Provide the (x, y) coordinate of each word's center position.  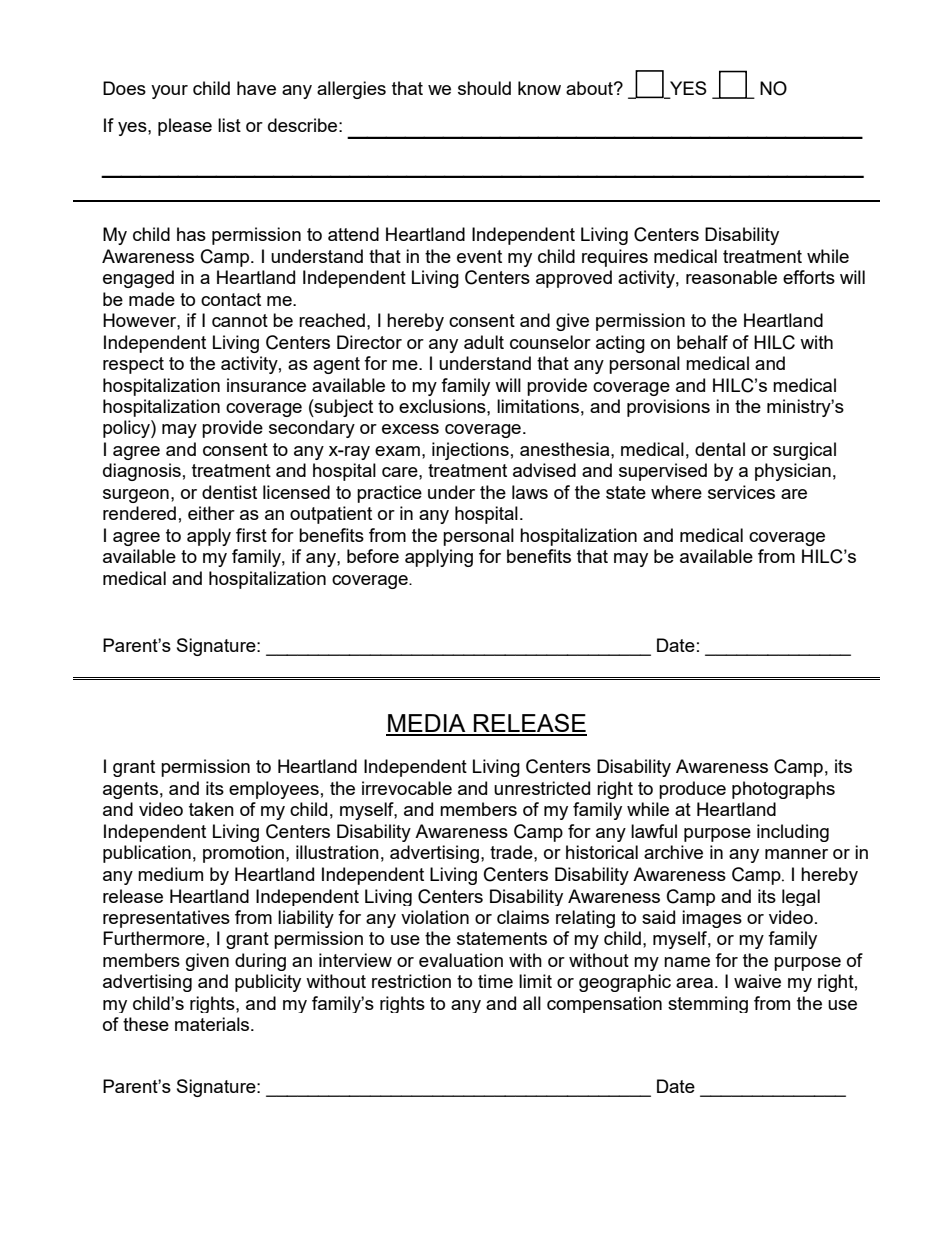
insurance (266, 385)
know (539, 88)
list (229, 125)
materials (213, 1024)
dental (720, 449)
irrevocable (407, 788)
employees (274, 790)
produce (692, 790)
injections (470, 451)
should (484, 88)
